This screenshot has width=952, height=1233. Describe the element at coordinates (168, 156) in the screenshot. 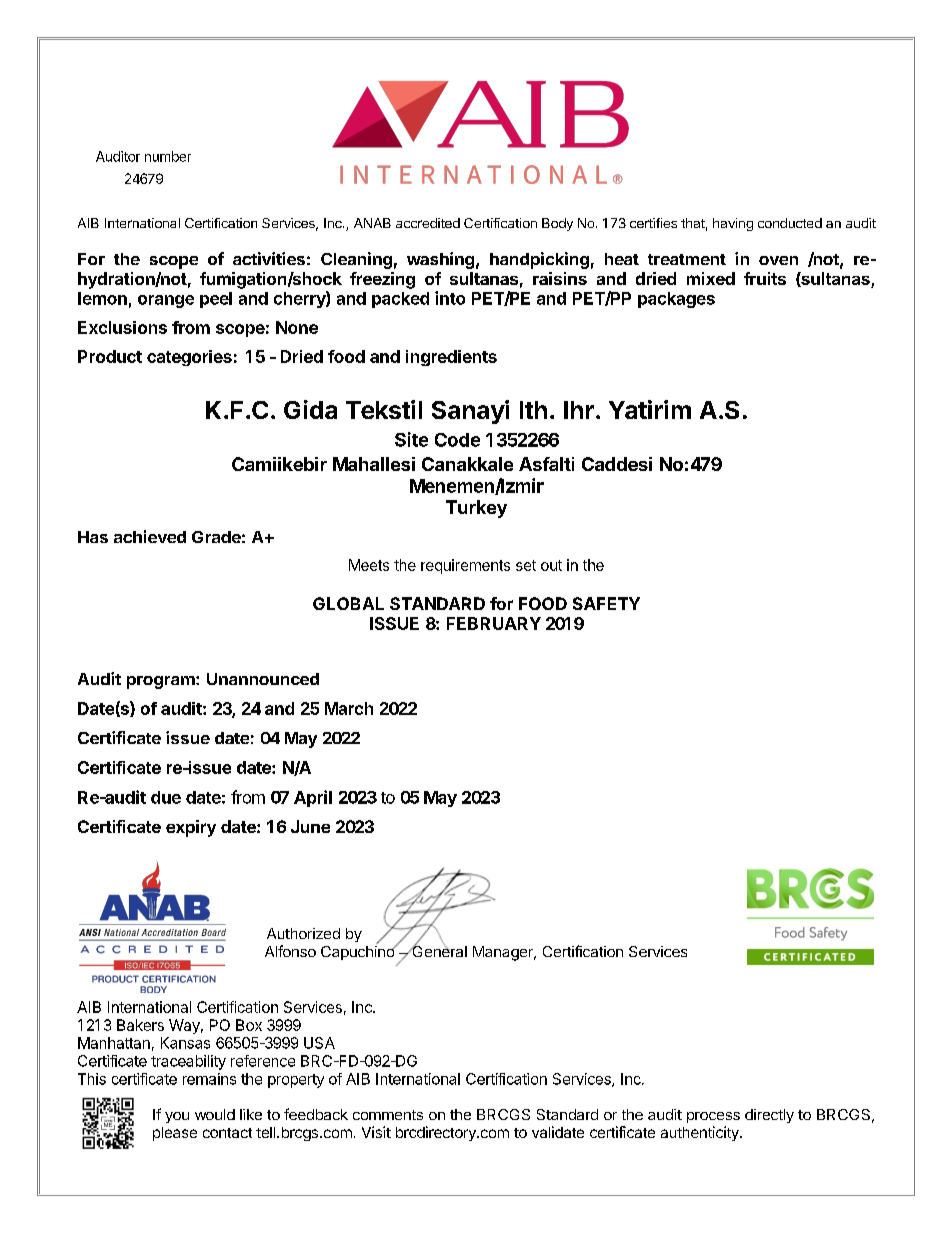

I see `number` at that location.
